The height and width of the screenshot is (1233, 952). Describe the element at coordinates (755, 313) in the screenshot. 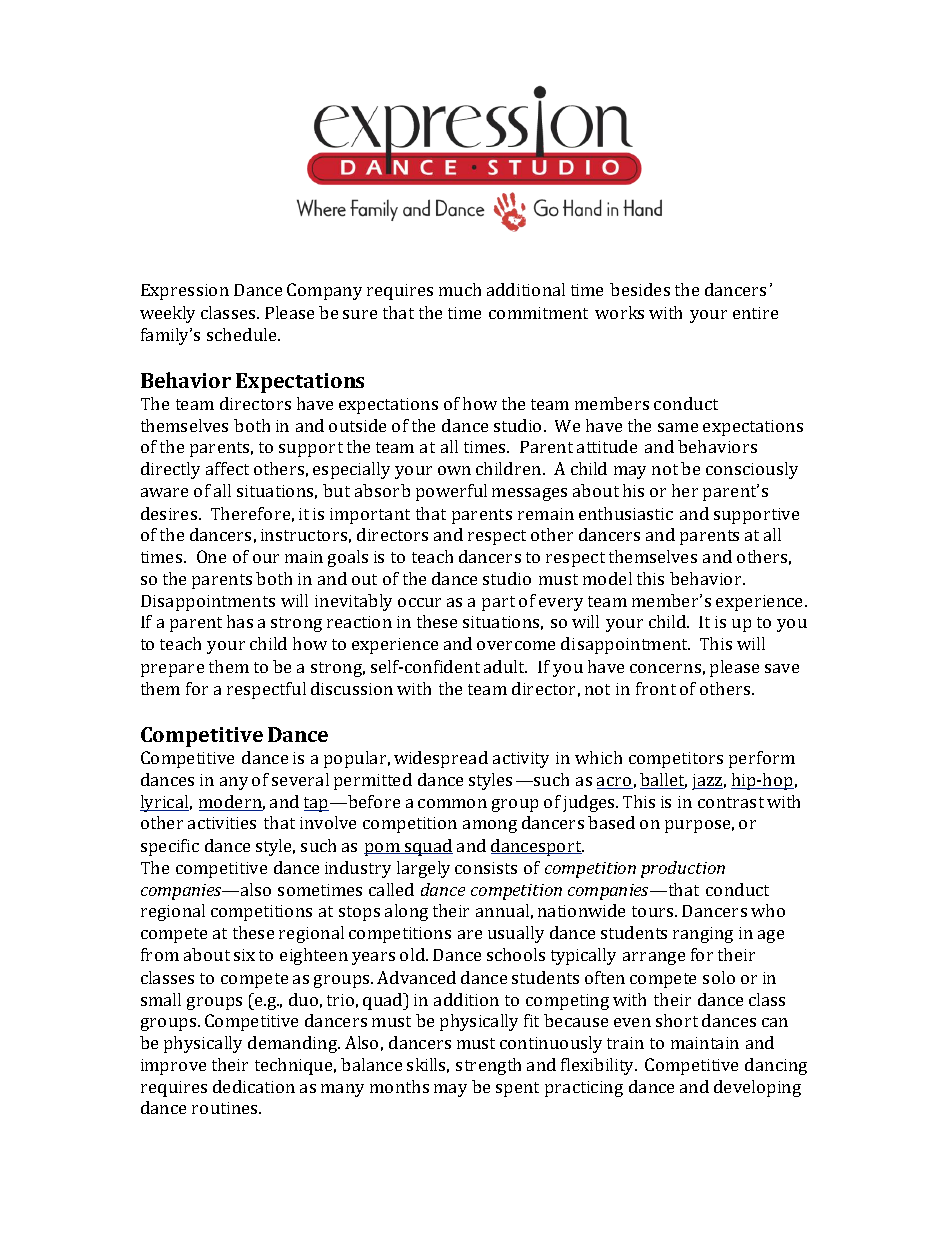

I see `entire` at that location.
